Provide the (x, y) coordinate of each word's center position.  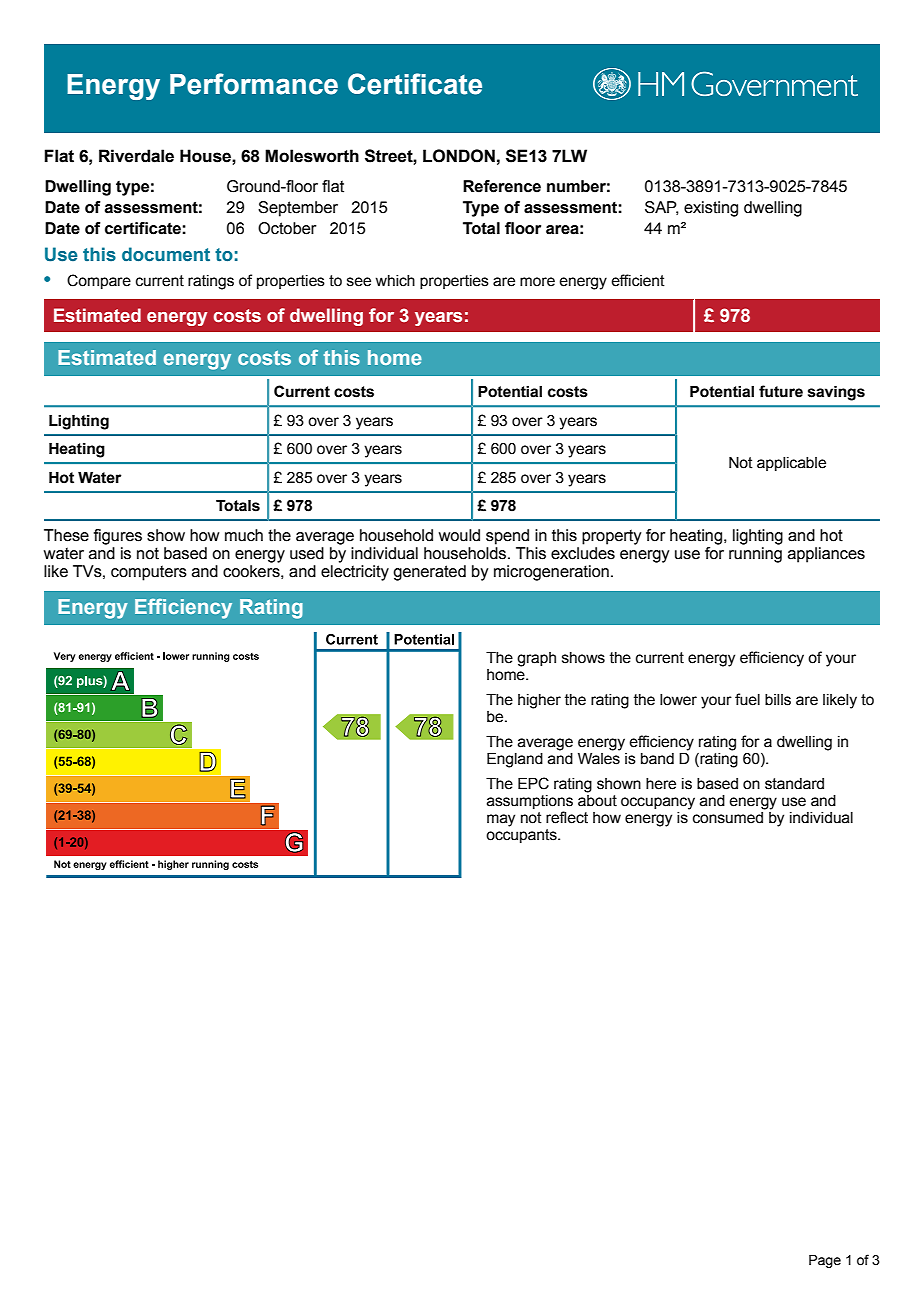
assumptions (530, 803)
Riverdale (136, 156)
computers (149, 573)
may (501, 820)
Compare (99, 281)
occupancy (658, 803)
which (395, 281)
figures (118, 537)
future (781, 391)
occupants (522, 836)
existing (711, 209)
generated (429, 573)
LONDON (459, 156)
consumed (728, 818)
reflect (567, 817)
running (755, 555)
